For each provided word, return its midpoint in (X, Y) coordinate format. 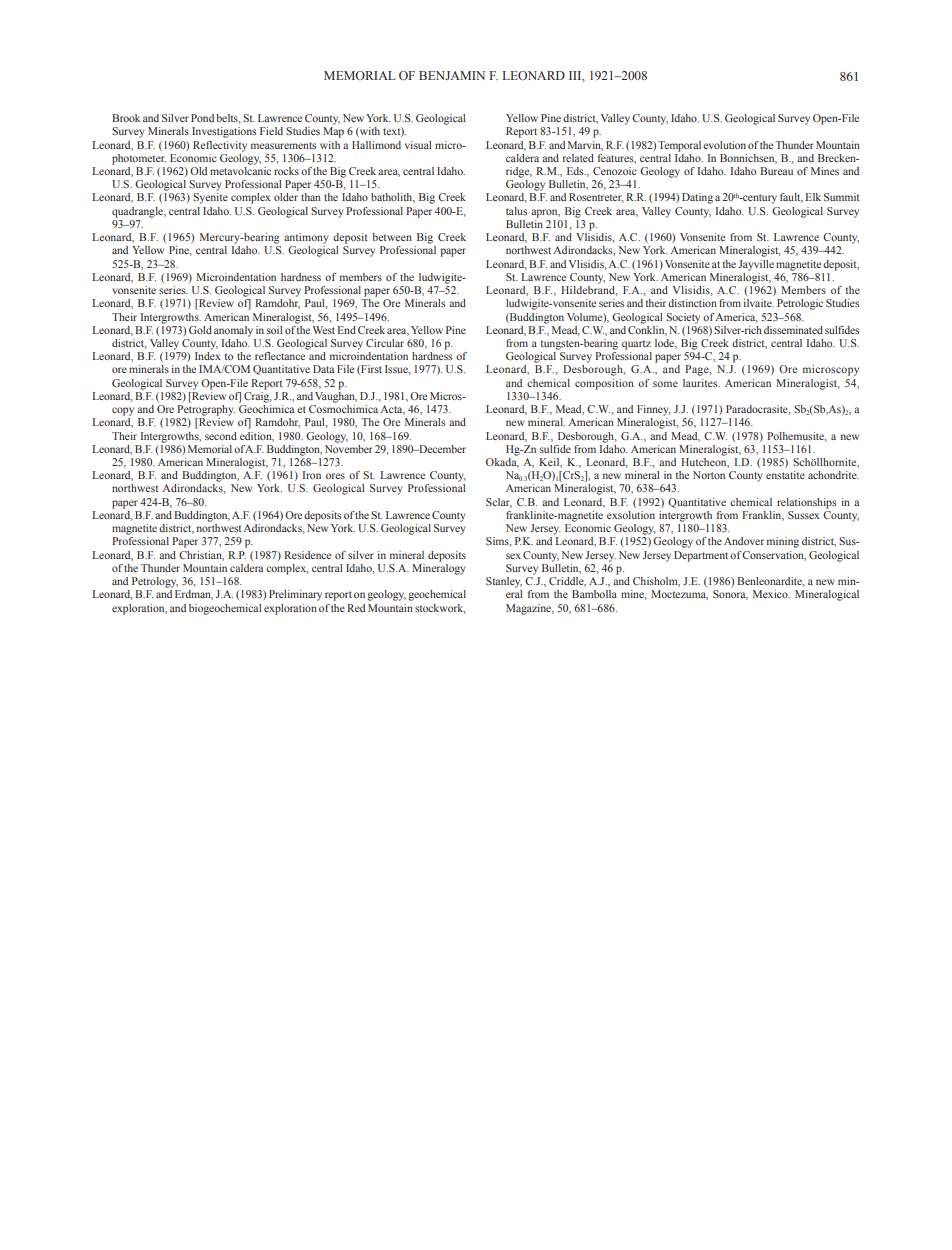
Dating (697, 198)
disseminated (793, 330)
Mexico (771, 594)
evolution (724, 145)
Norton (709, 475)
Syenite (210, 198)
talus (516, 211)
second (221, 436)
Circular (385, 343)
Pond (202, 118)
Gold (200, 330)
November (349, 447)
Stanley (504, 582)
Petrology (155, 582)
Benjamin (452, 75)
